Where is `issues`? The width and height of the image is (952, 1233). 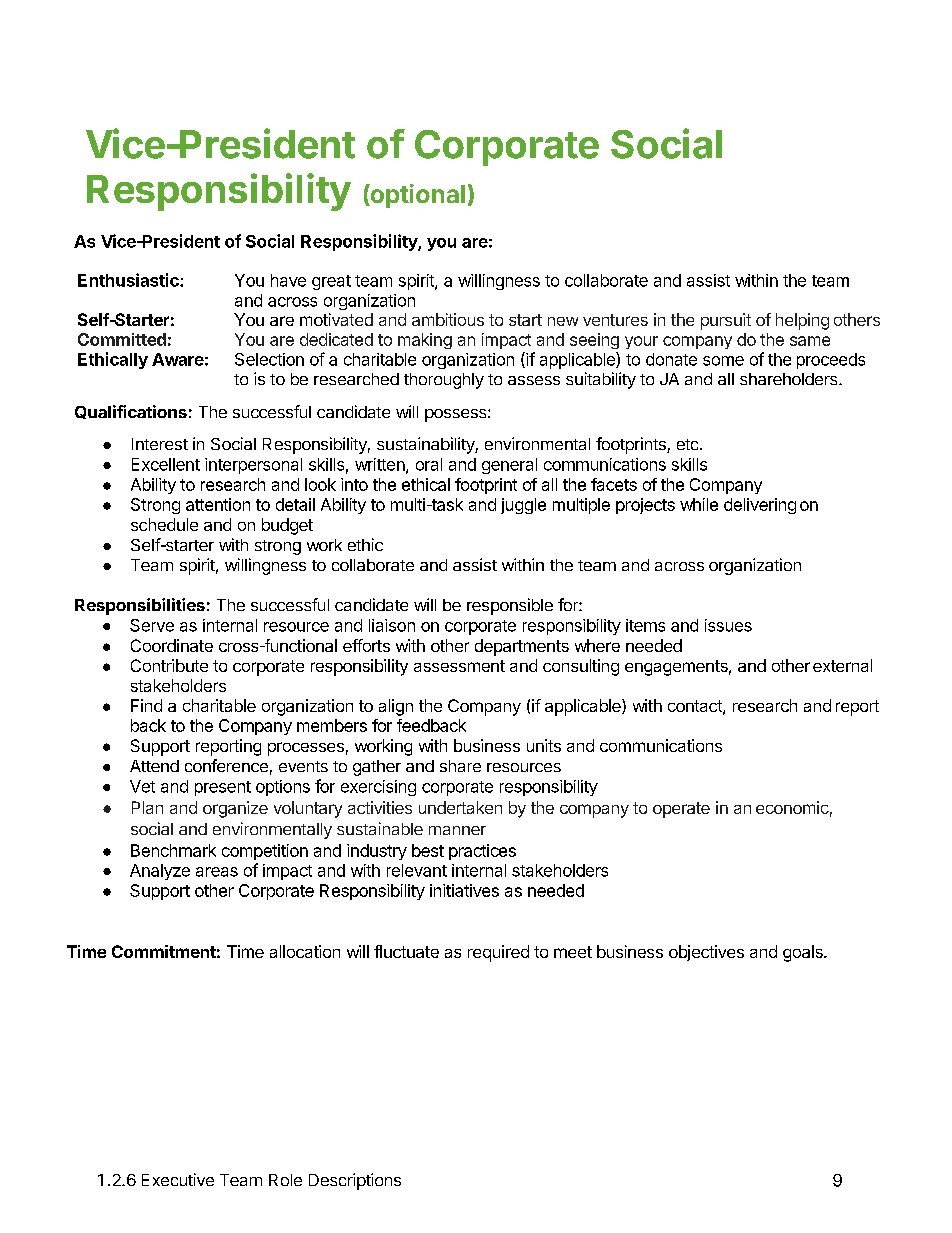
issues is located at coordinates (728, 625).
